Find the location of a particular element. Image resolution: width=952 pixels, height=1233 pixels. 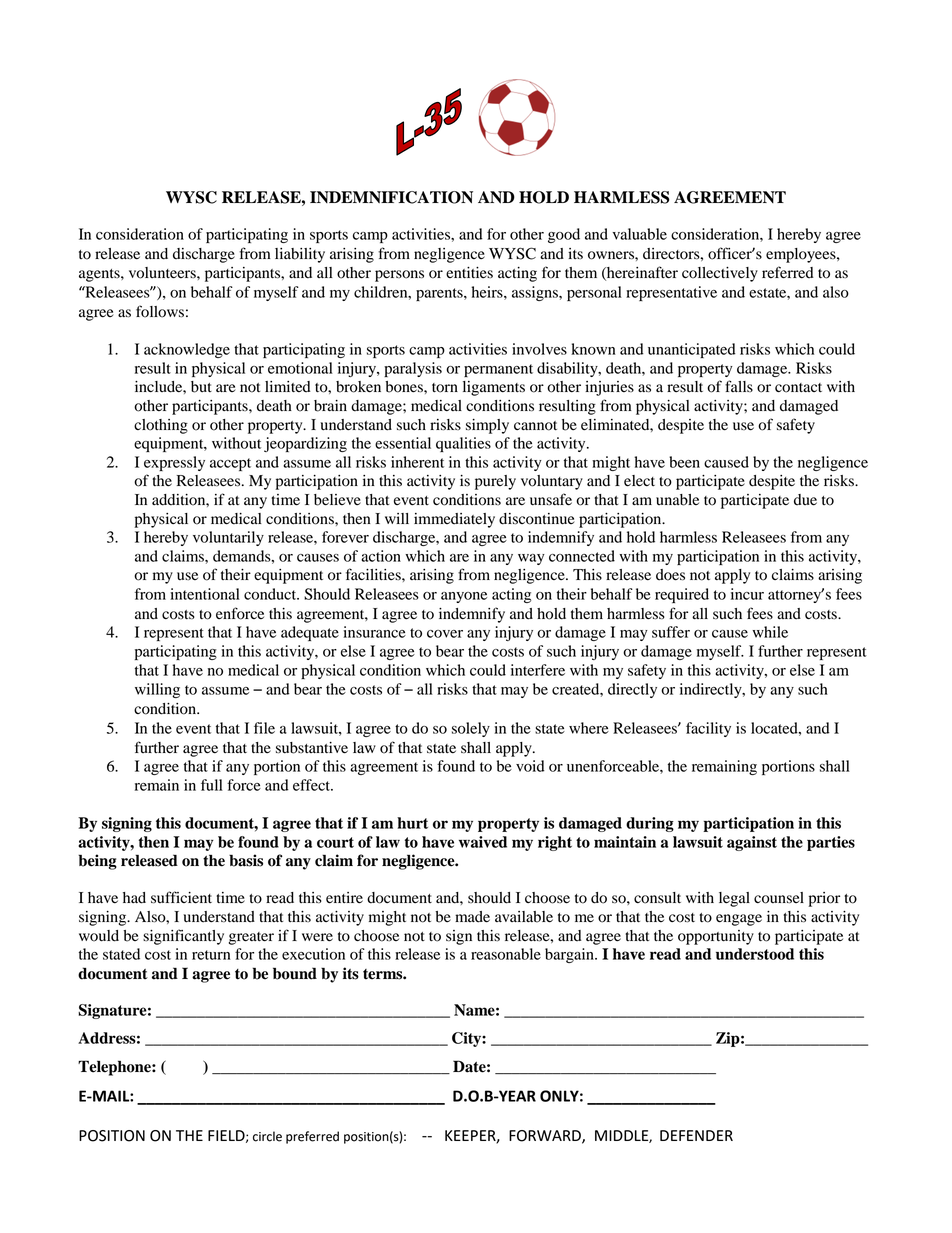

made is located at coordinates (472, 917).
